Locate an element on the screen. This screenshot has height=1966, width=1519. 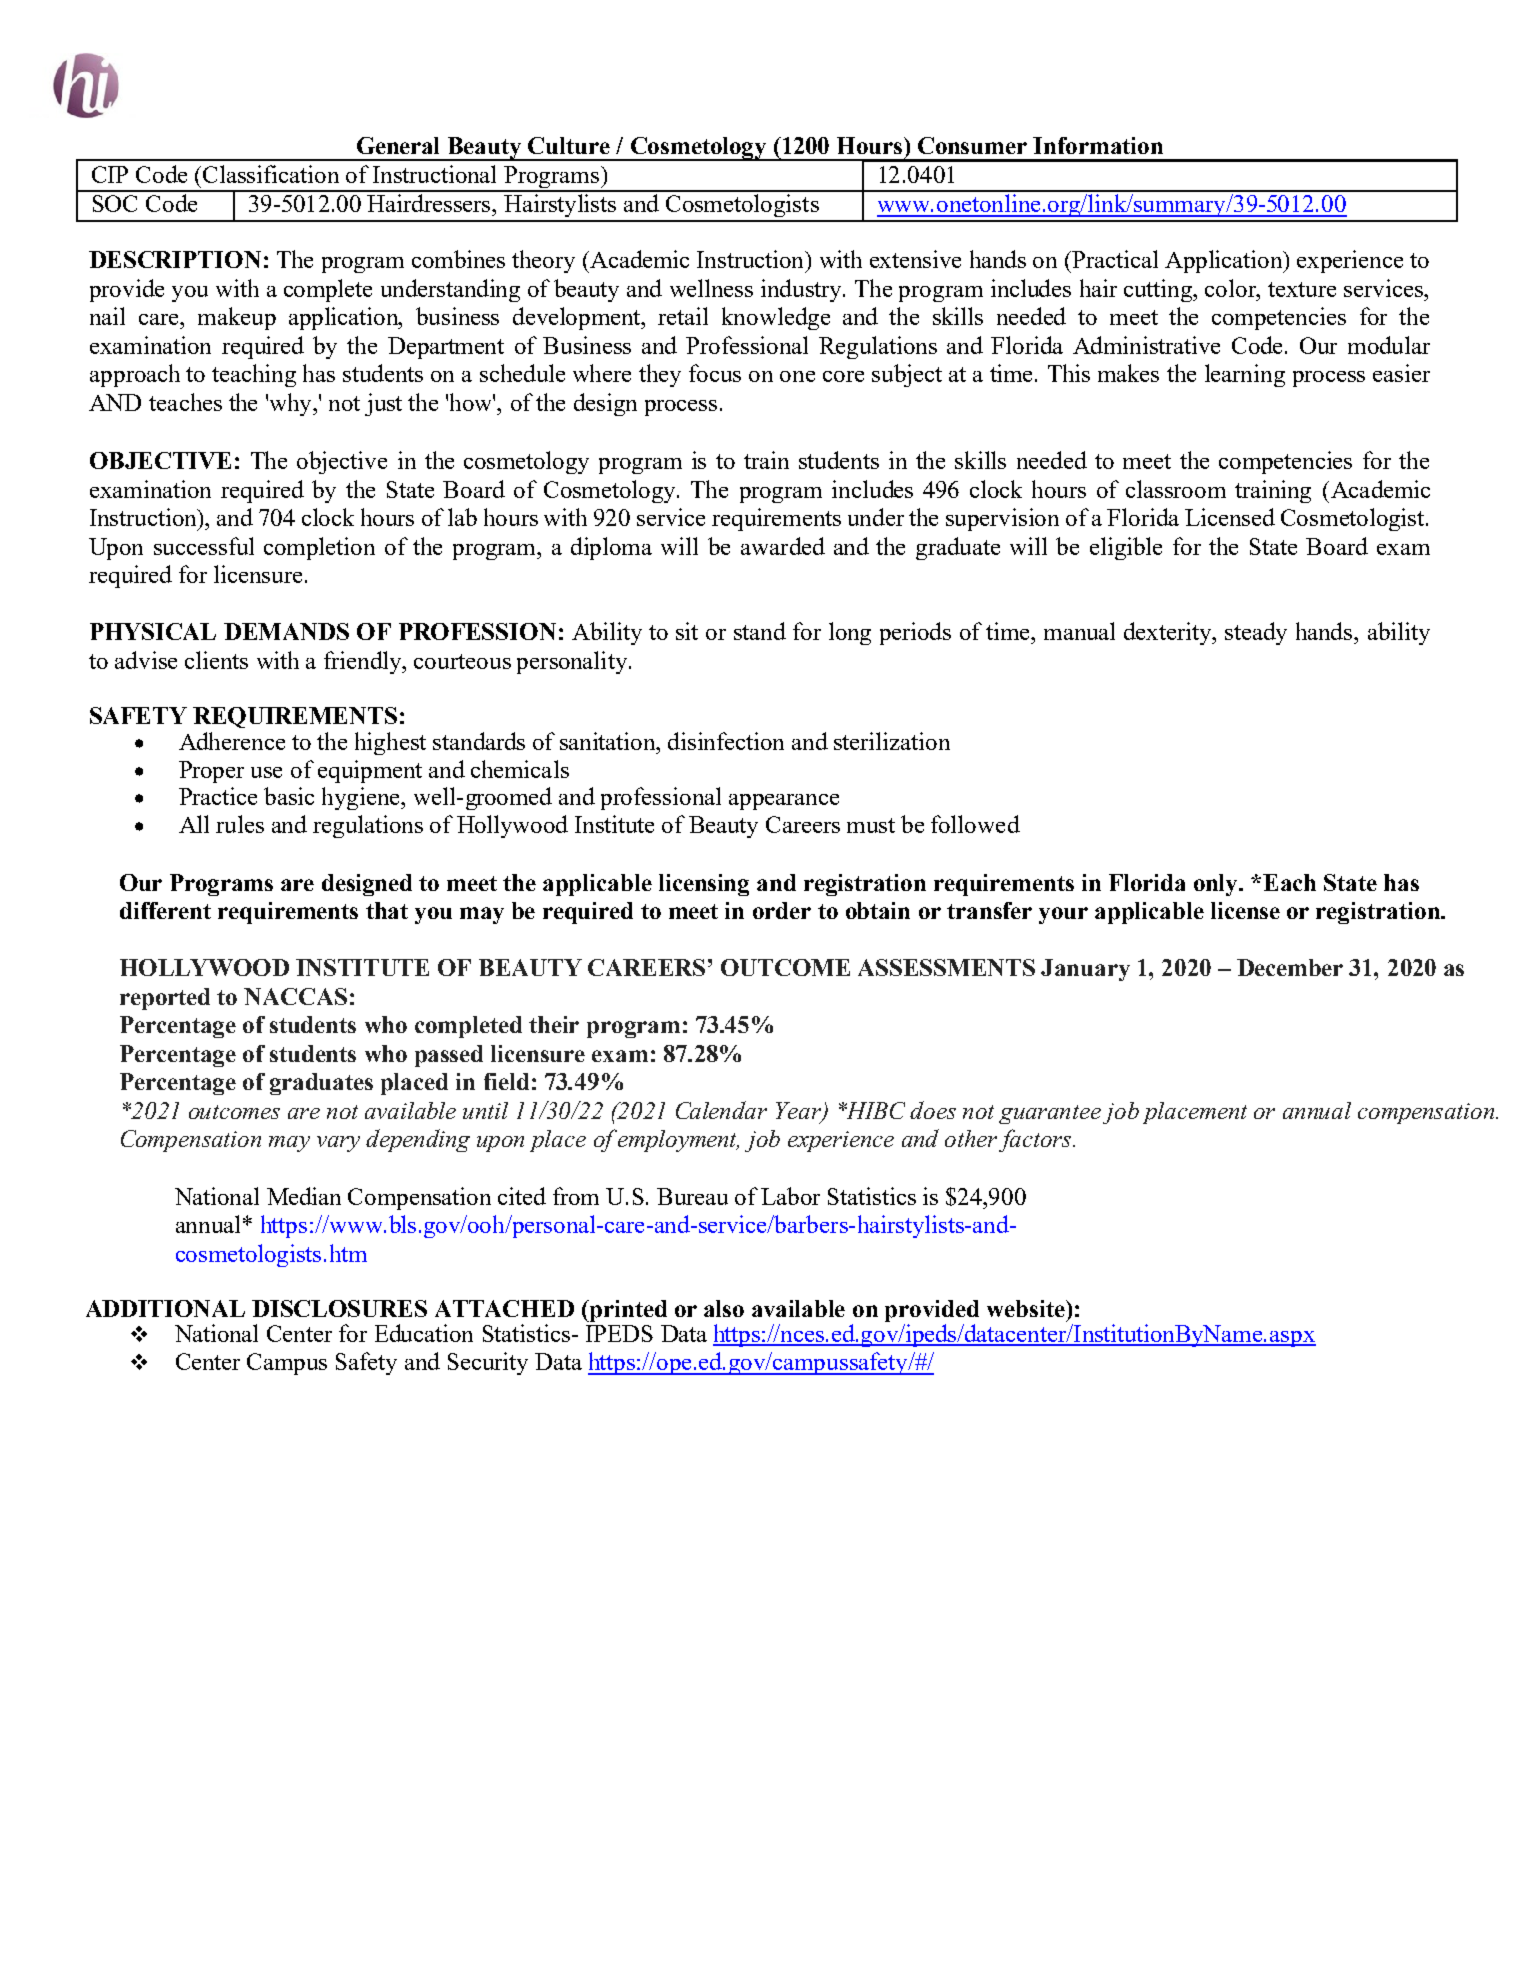
awarded is located at coordinates (783, 546).
